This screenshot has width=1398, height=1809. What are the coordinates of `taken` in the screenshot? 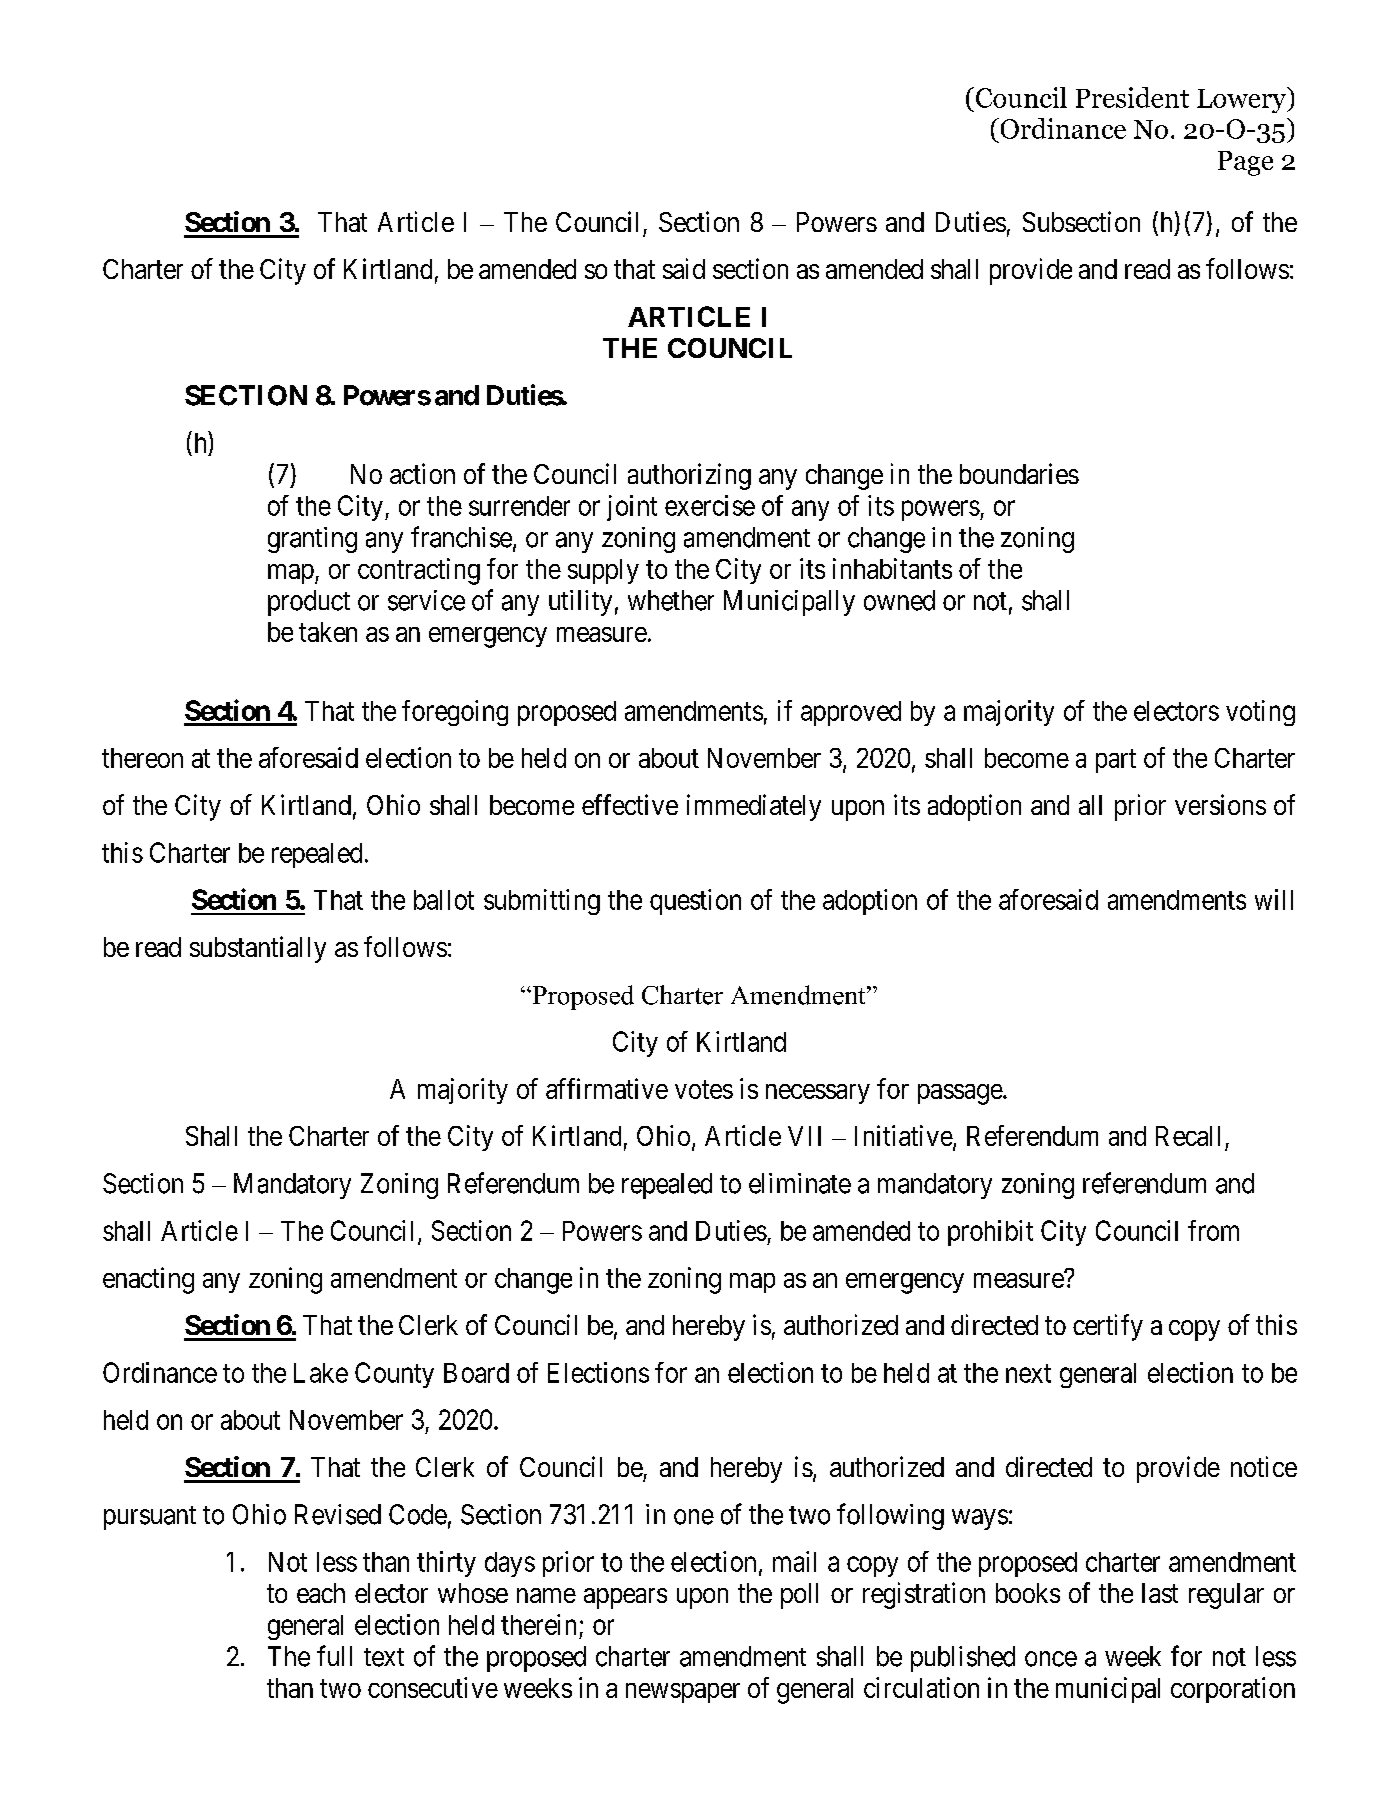 It's located at (328, 632).
